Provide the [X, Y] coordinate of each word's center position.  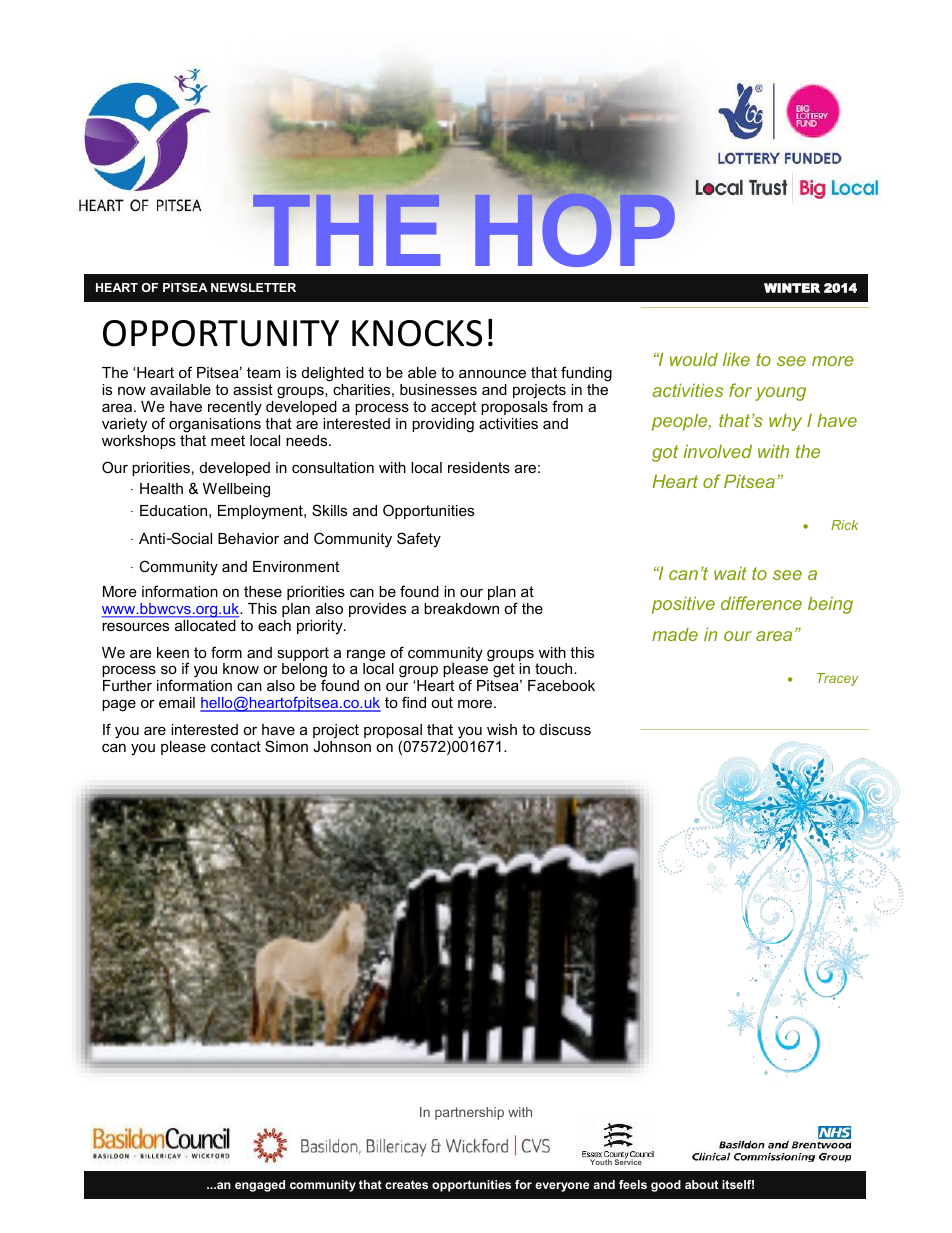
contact [236, 746]
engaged [260, 1186]
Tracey [838, 679]
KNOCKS [417, 333]
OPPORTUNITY [221, 333]
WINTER [792, 288]
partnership [469, 1113]
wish [502, 729]
